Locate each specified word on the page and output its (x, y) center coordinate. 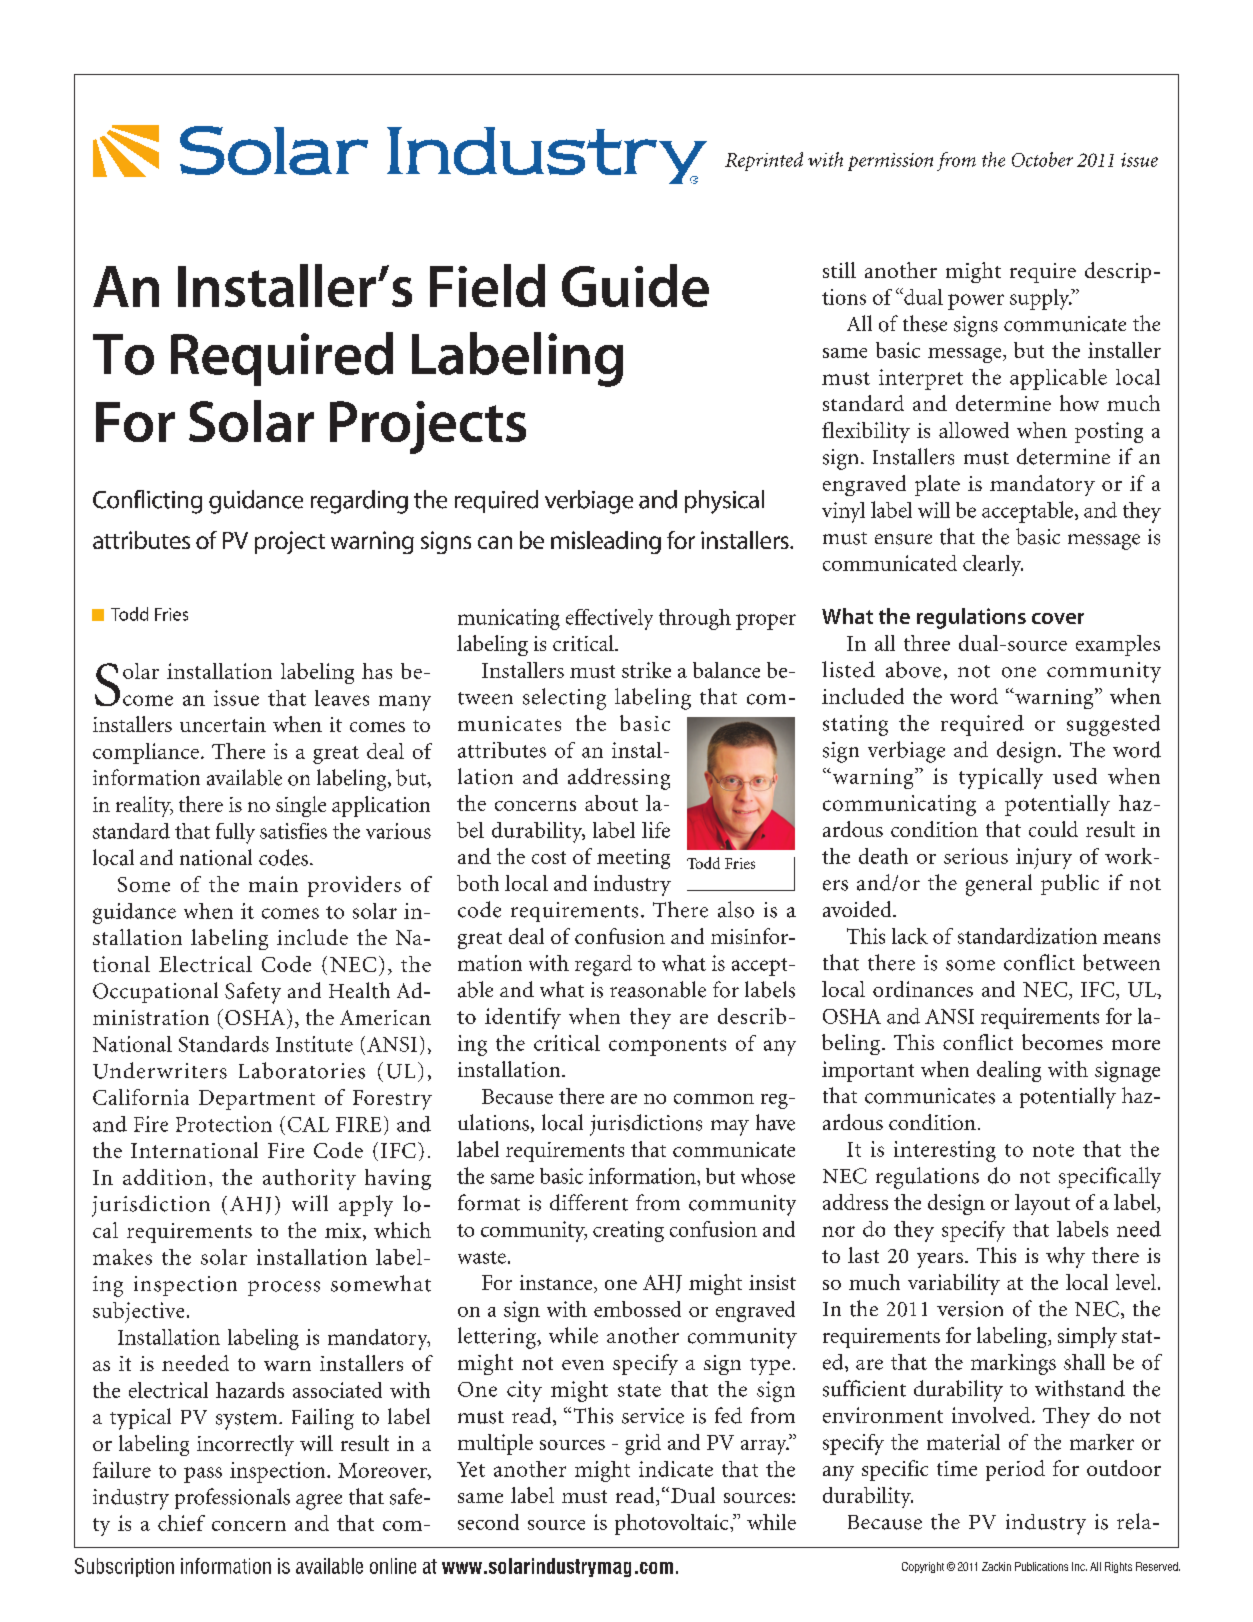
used (1075, 776)
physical (724, 502)
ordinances (923, 989)
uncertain (223, 724)
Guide (635, 285)
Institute (314, 1044)
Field (487, 285)
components (667, 1047)
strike (646, 670)
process (284, 1288)
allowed (974, 430)
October (1042, 159)
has (377, 671)
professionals (232, 1498)
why (1065, 1257)
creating (628, 1231)
